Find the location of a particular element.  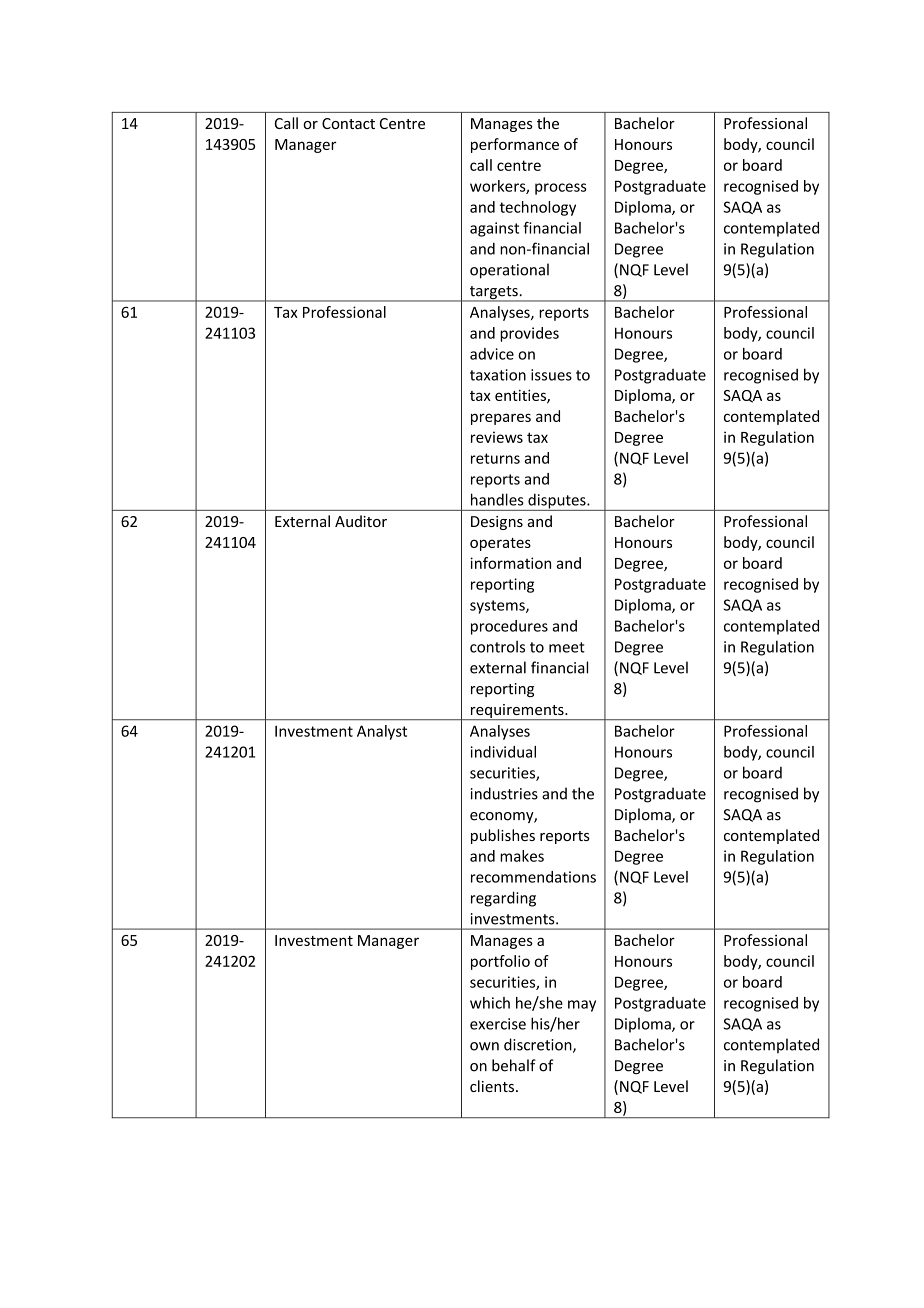

Analyst is located at coordinates (382, 732).
